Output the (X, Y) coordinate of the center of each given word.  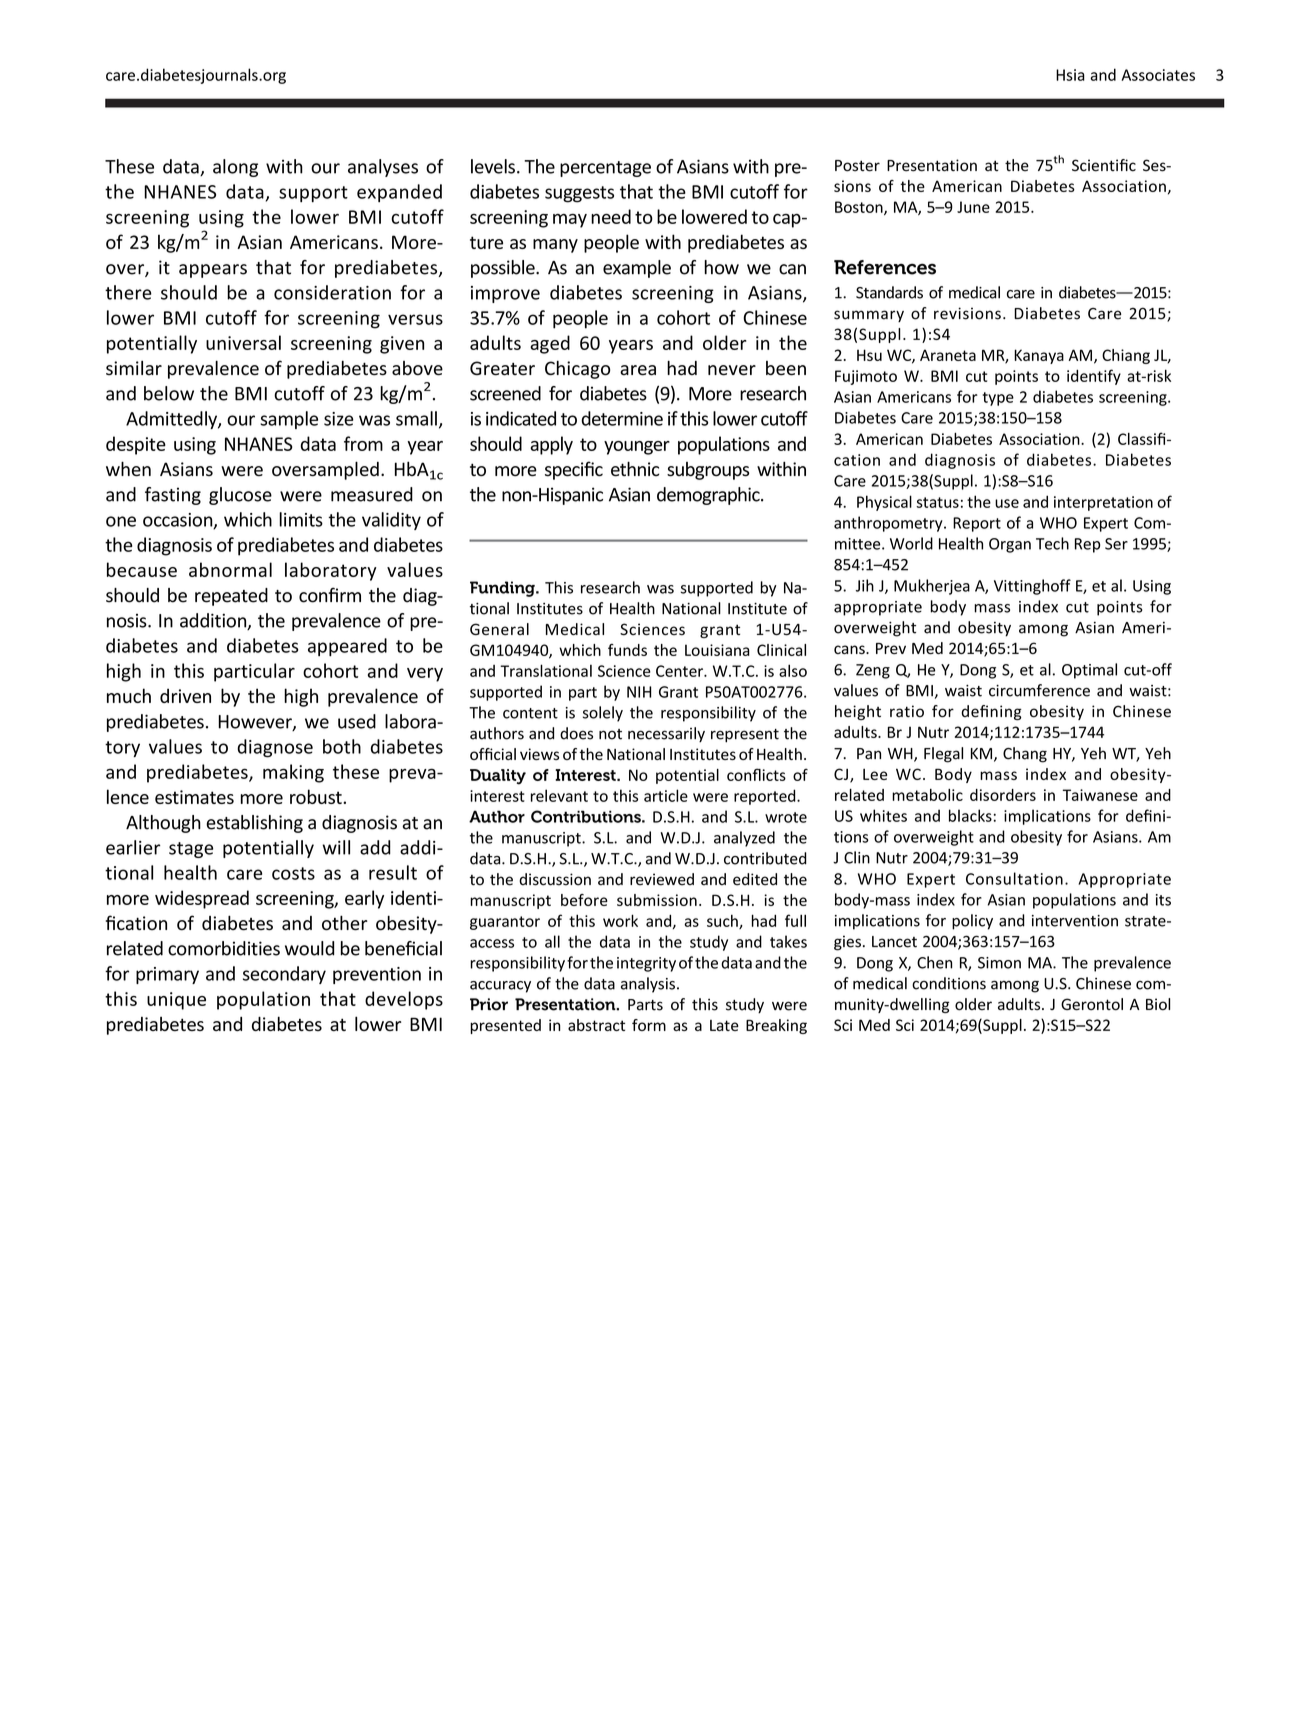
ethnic (635, 469)
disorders (1003, 795)
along (235, 168)
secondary (284, 975)
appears (213, 271)
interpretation (1103, 503)
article (666, 795)
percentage (605, 169)
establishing (254, 824)
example (637, 269)
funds (627, 650)
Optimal (1089, 671)
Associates (1158, 75)
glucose (240, 496)
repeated (231, 597)
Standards (889, 292)
